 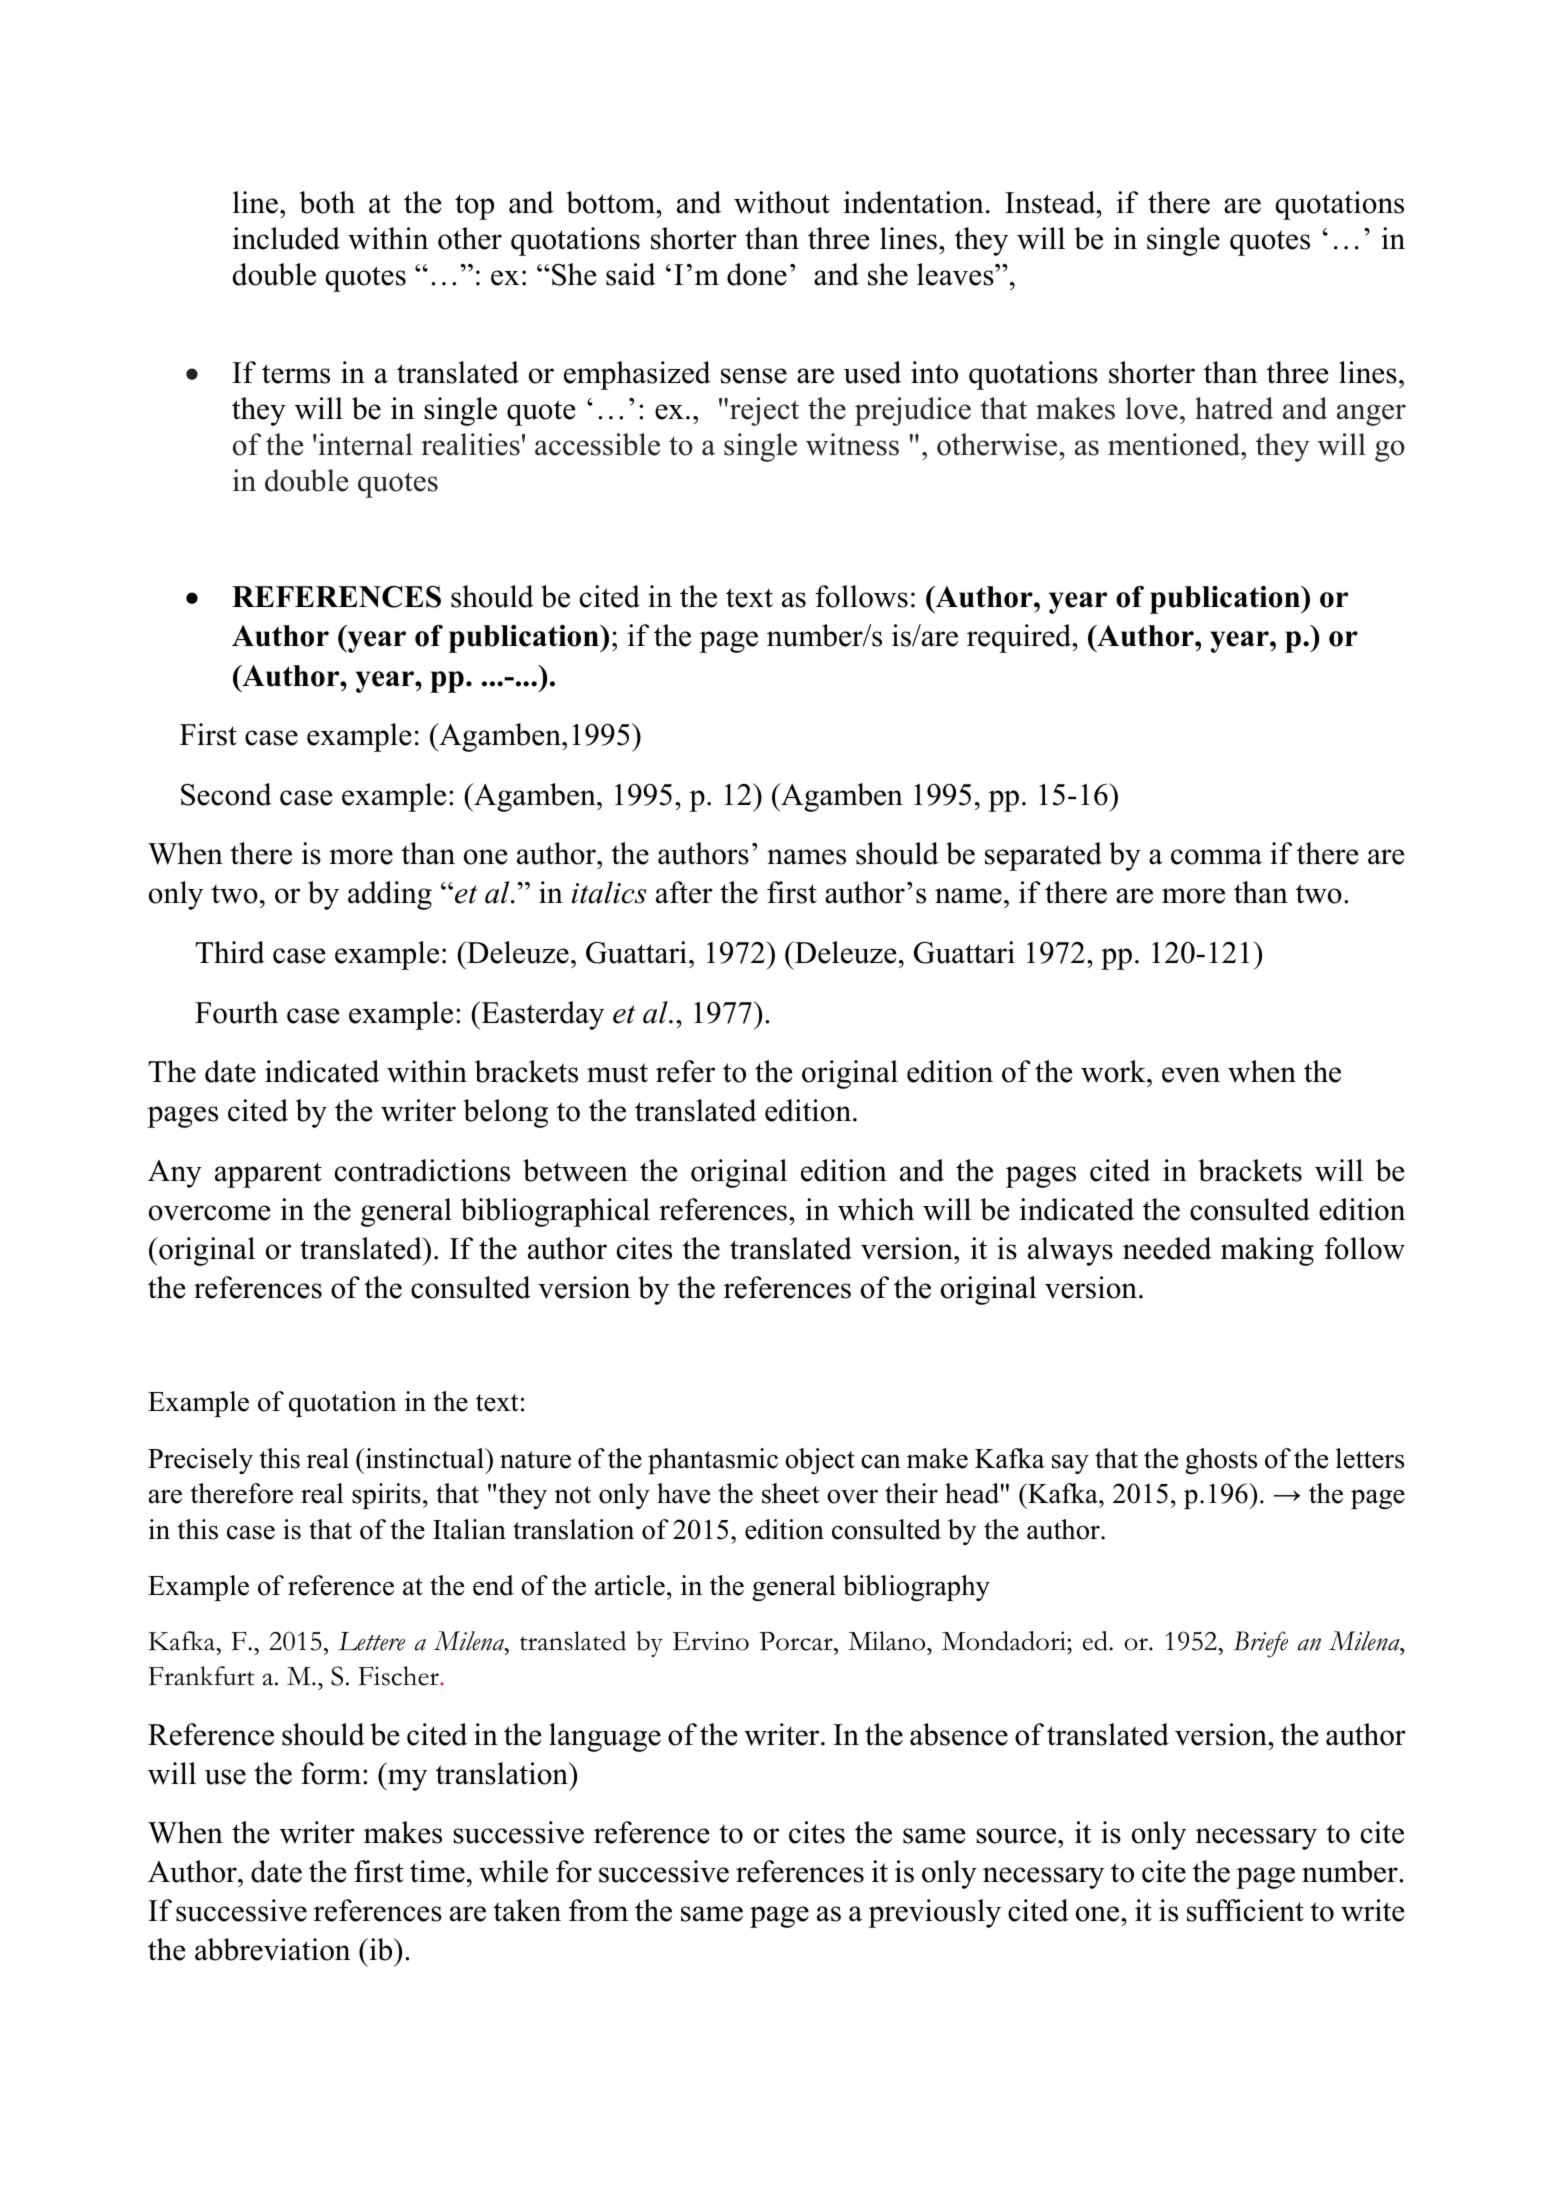 What do you see at coordinates (1216, 857) in the image?
I see `comma` at bounding box center [1216, 857].
